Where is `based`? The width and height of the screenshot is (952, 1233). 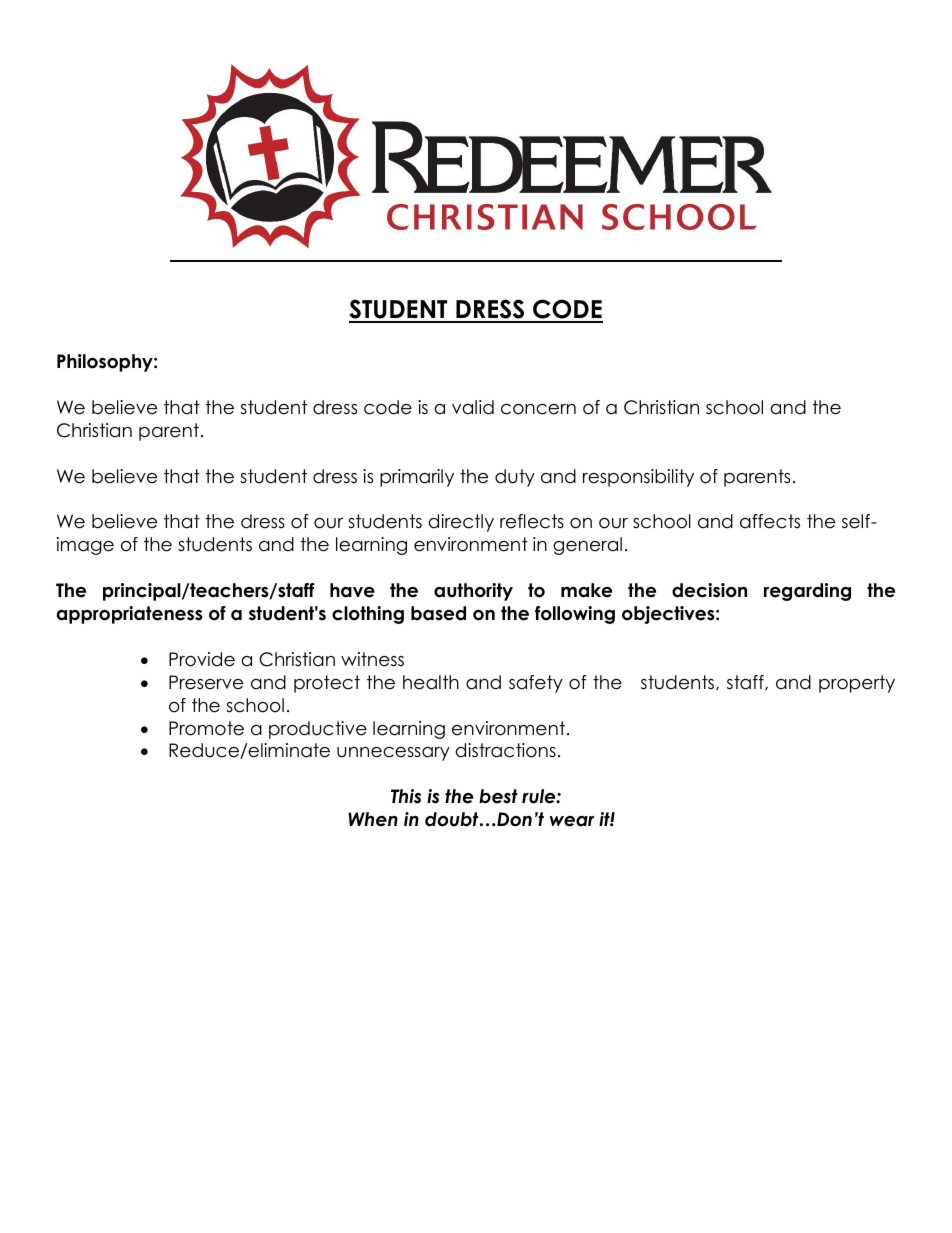
based is located at coordinates (438, 613).
